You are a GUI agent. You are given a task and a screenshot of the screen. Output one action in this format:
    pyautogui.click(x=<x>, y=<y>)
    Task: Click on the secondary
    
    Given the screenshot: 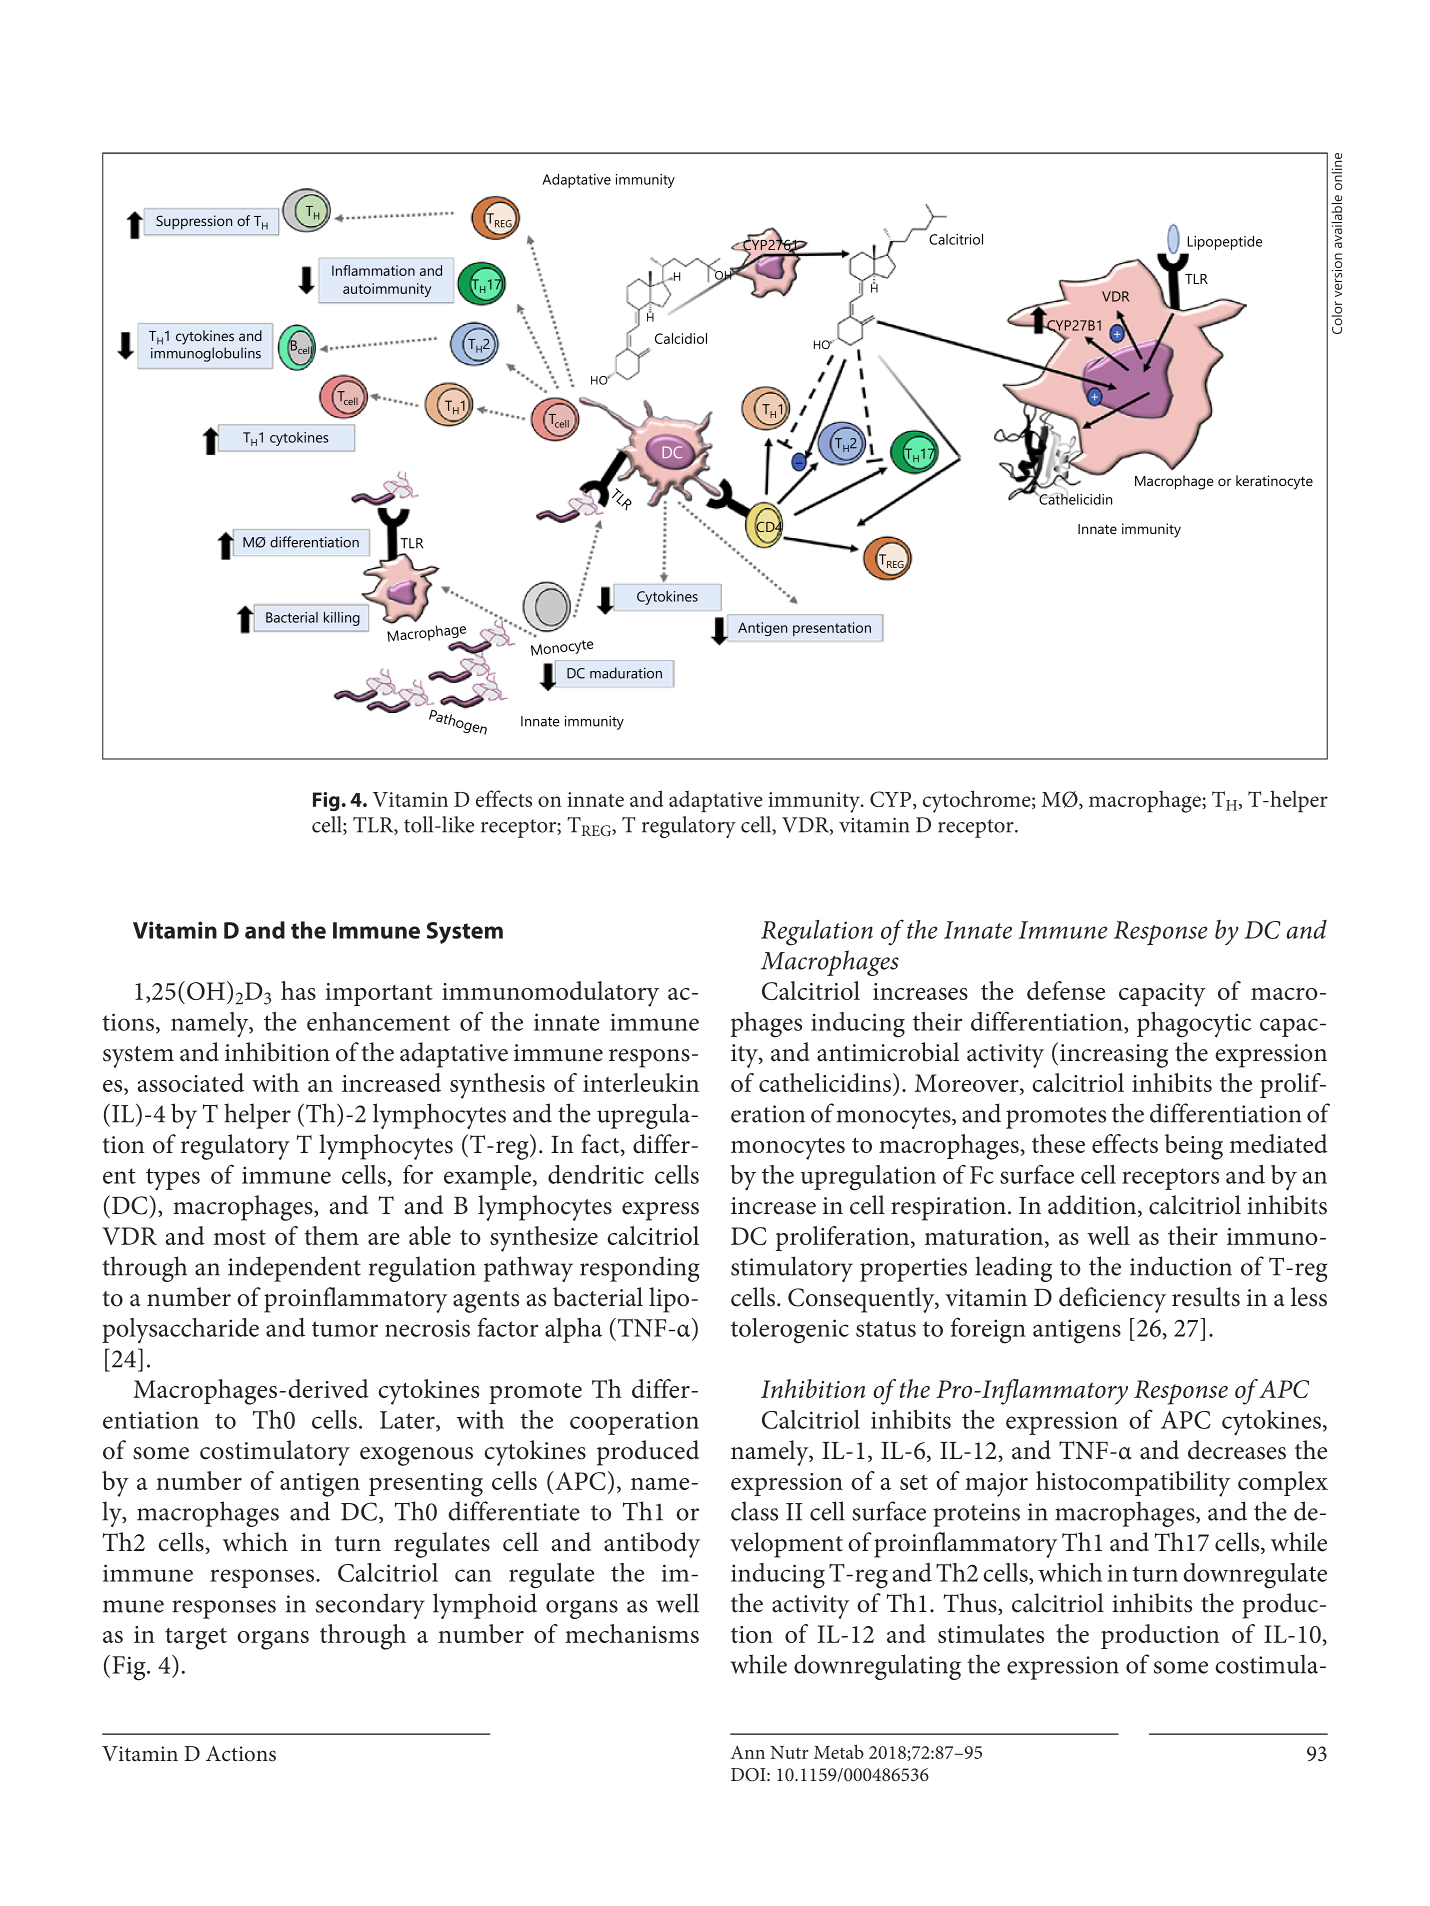 What is the action you would take?
    pyautogui.click(x=370, y=1606)
